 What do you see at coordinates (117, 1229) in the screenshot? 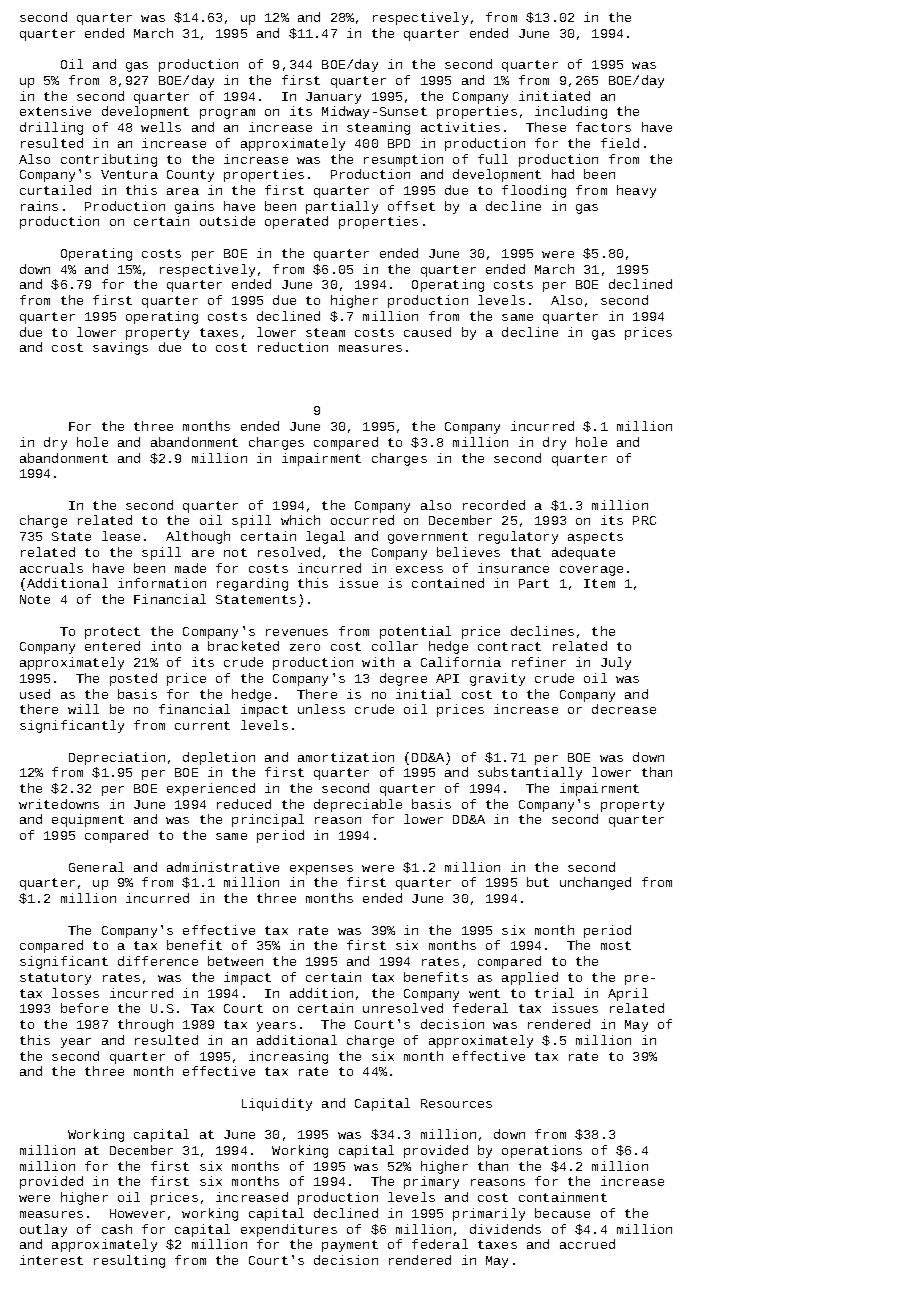
I see `cash` at bounding box center [117, 1229].
